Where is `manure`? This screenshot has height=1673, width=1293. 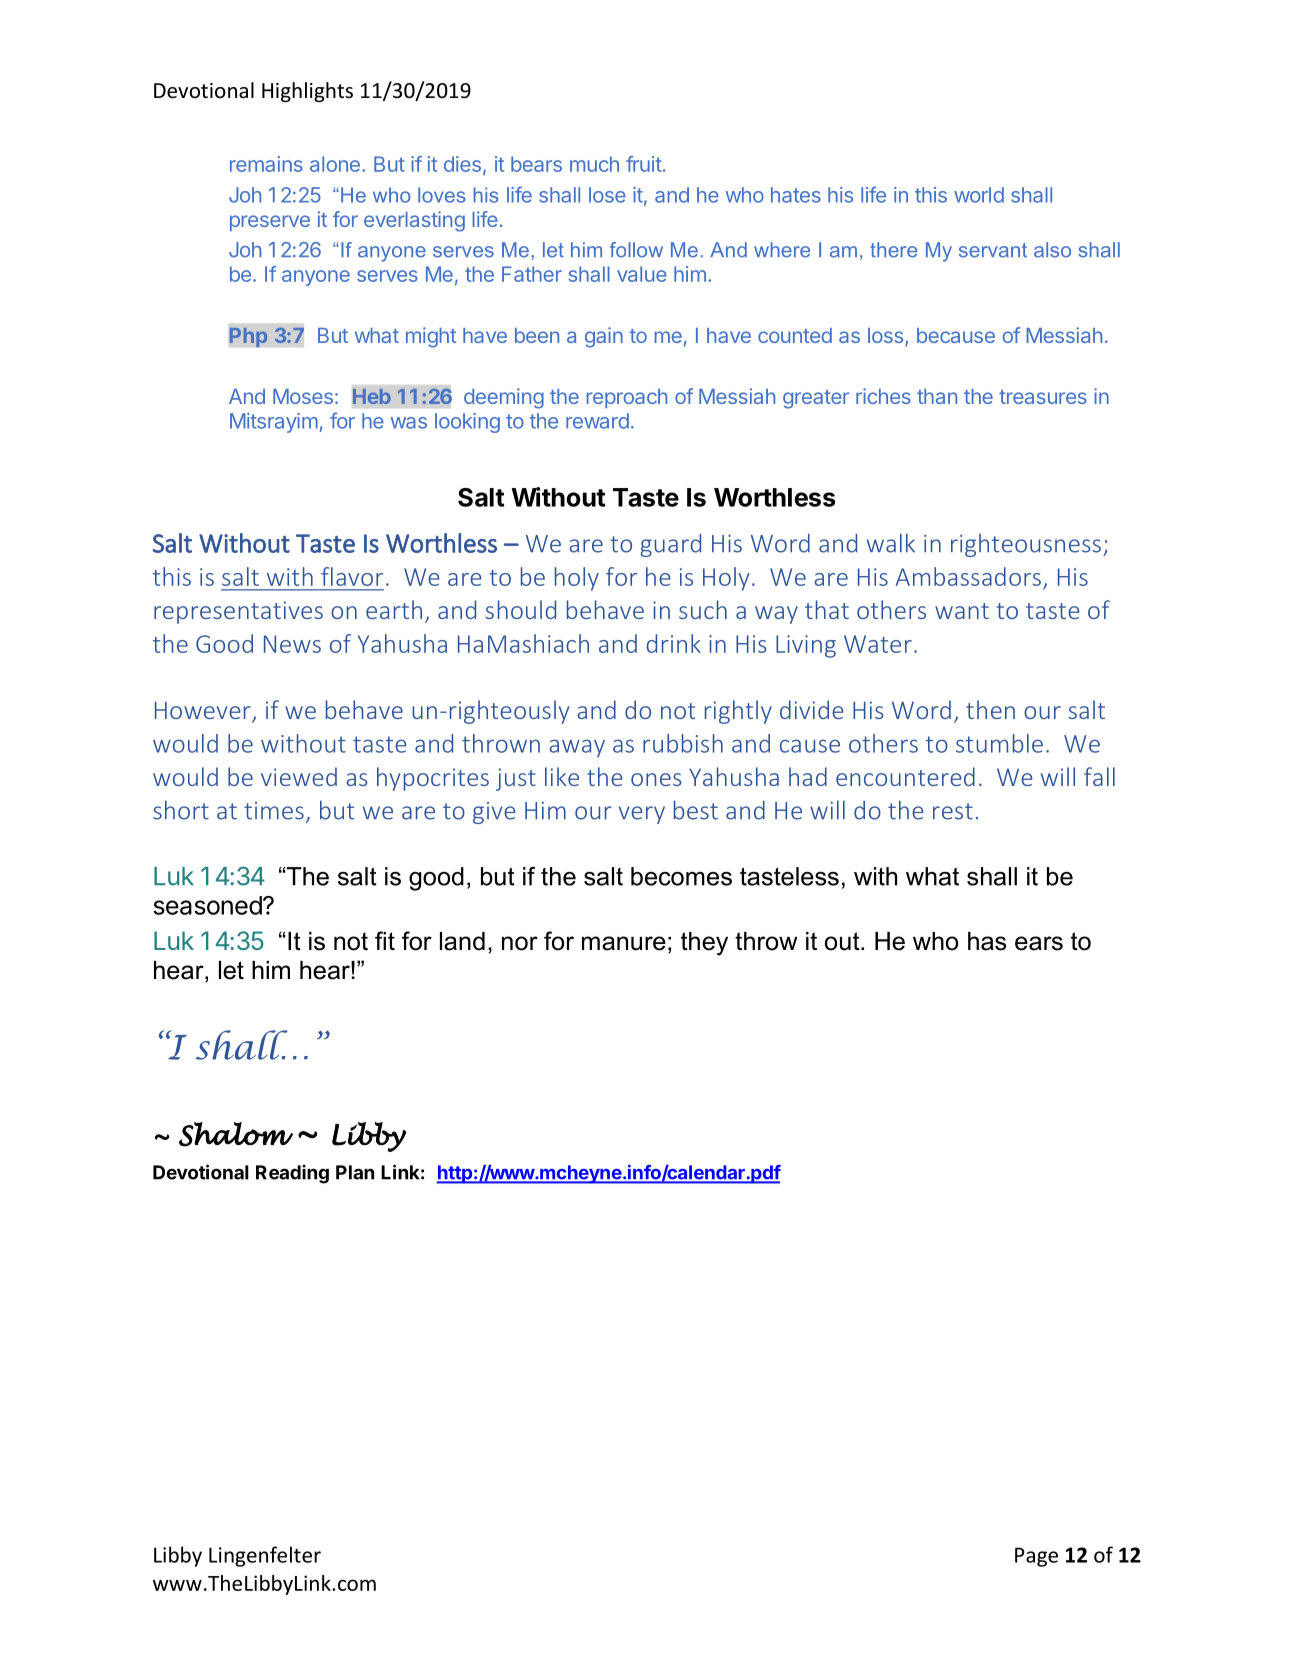 manure is located at coordinates (624, 943).
